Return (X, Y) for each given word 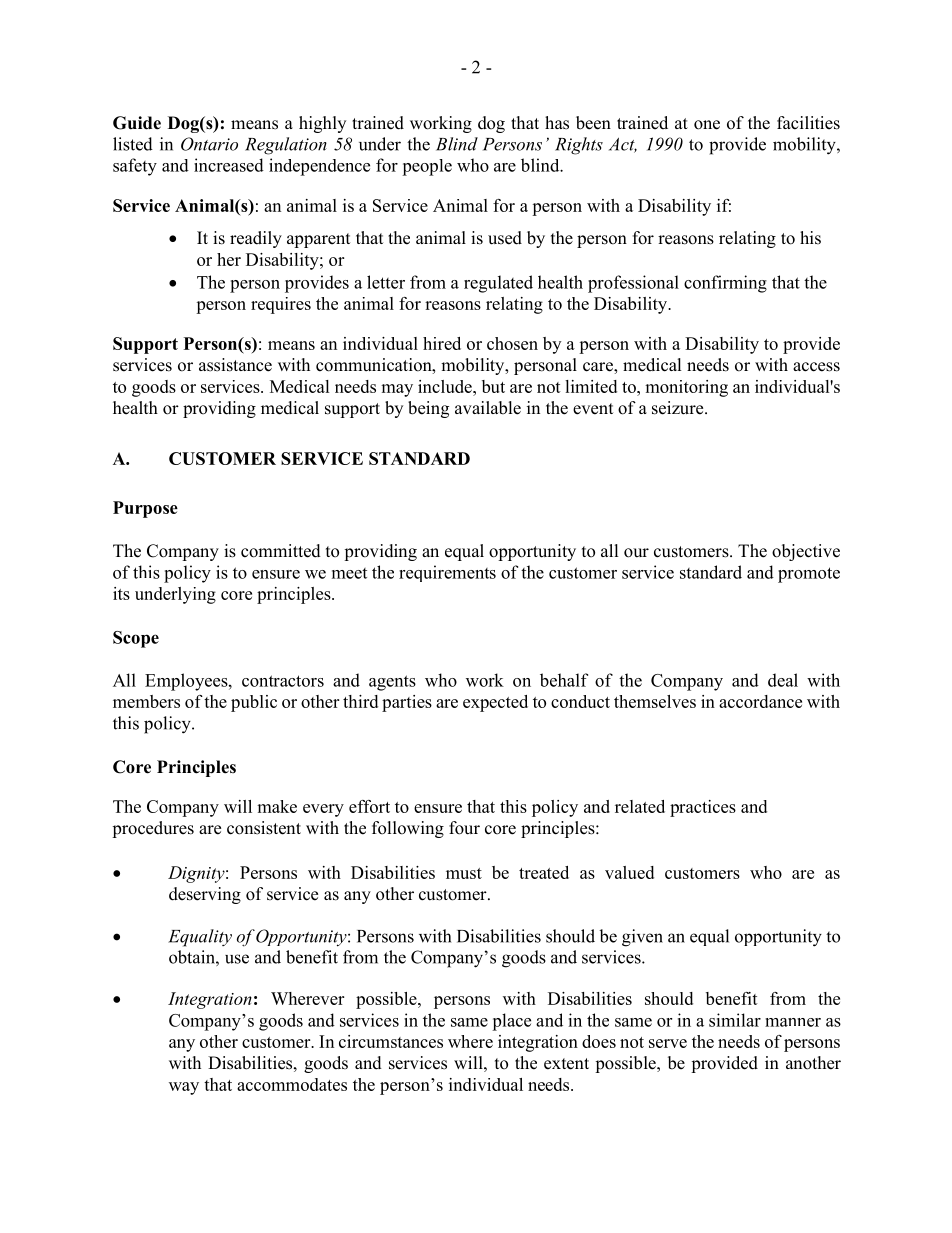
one (707, 125)
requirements (447, 573)
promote (809, 575)
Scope (136, 639)
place (511, 1022)
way (184, 1088)
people (427, 167)
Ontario (209, 144)
